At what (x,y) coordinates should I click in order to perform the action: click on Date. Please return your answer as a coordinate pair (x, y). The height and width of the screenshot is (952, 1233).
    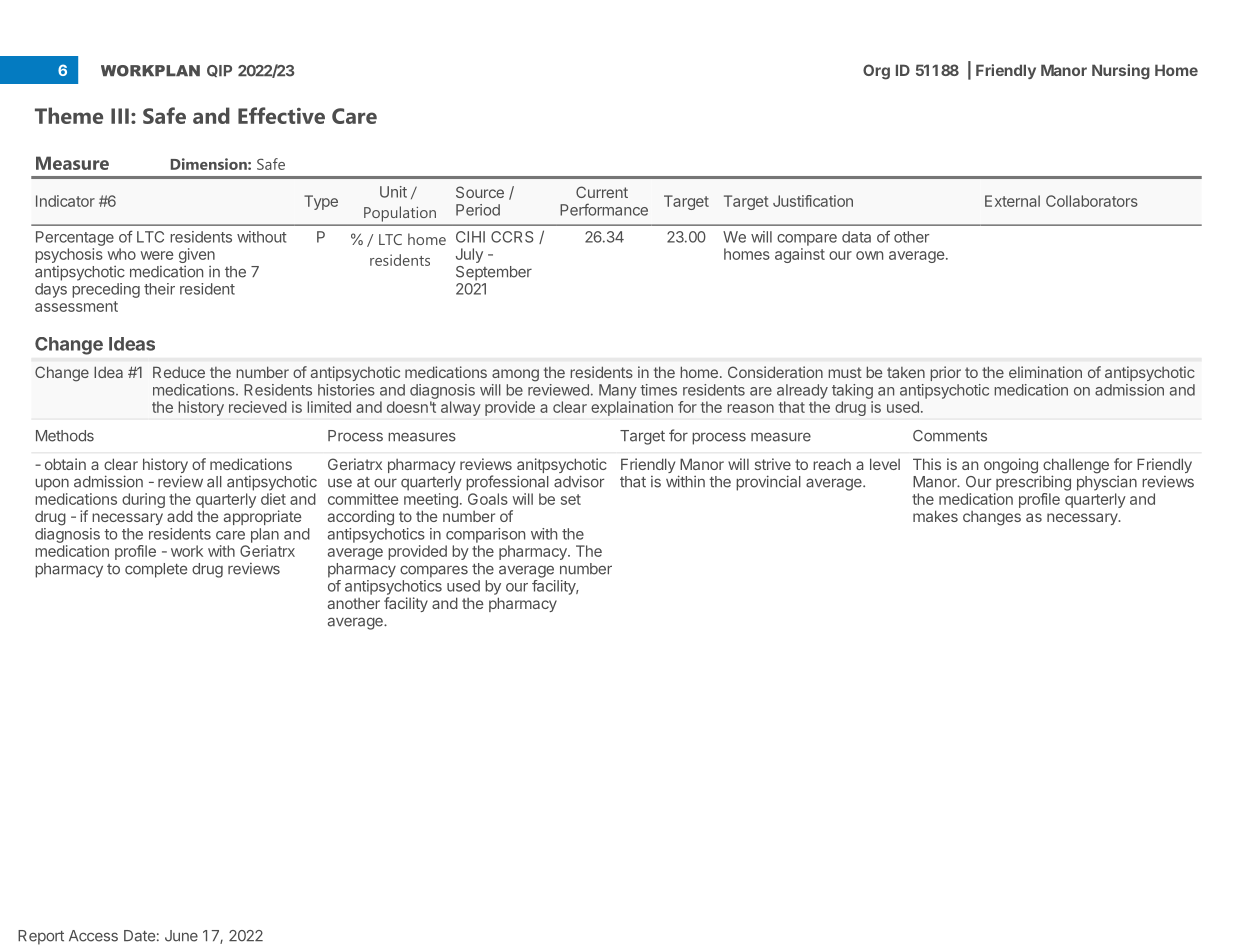
    Looking at the image, I should click on (139, 936).
